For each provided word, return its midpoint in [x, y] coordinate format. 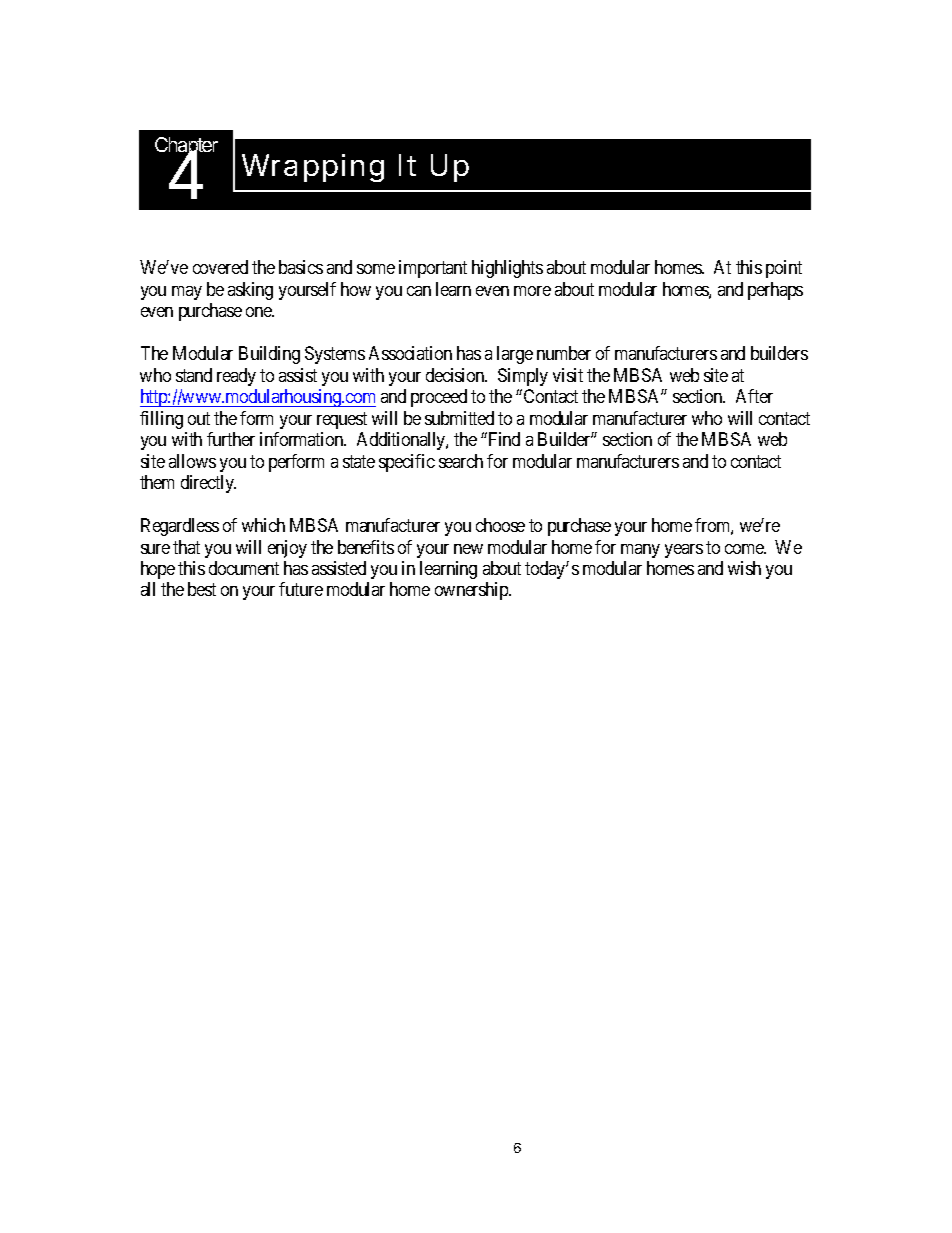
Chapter [186, 148]
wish [744, 568]
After [754, 396]
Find [503, 439]
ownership [473, 591]
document [244, 568]
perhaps [775, 291]
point [784, 269]
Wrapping [313, 168]
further [231, 439]
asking [250, 291]
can [419, 291]
